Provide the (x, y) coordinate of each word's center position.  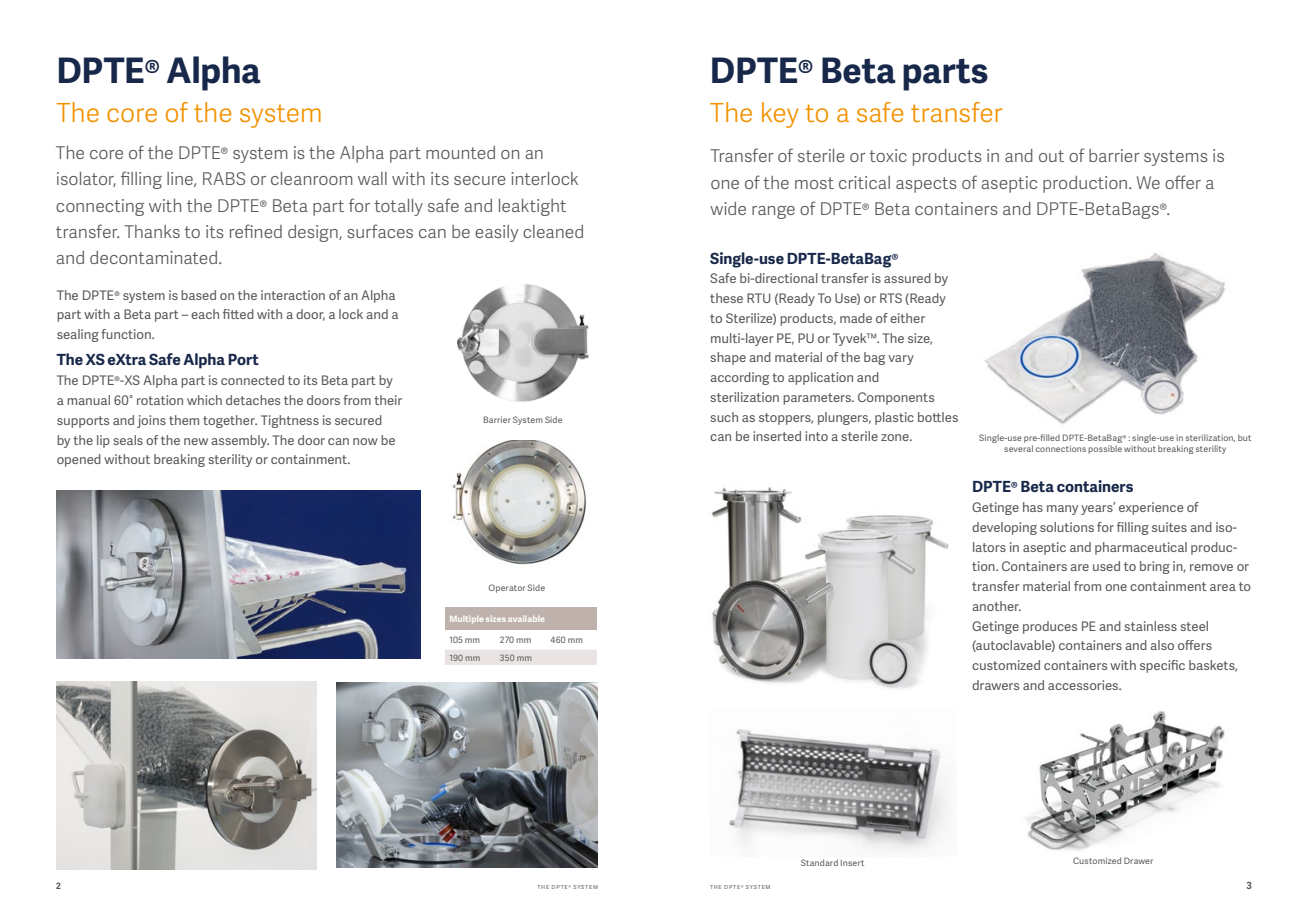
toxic (888, 155)
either (907, 318)
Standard (819, 862)
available (526, 618)
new (196, 441)
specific (1162, 666)
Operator (506, 588)
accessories (1084, 685)
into (816, 436)
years (1098, 509)
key (780, 115)
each (205, 314)
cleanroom (312, 178)
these (726, 298)
